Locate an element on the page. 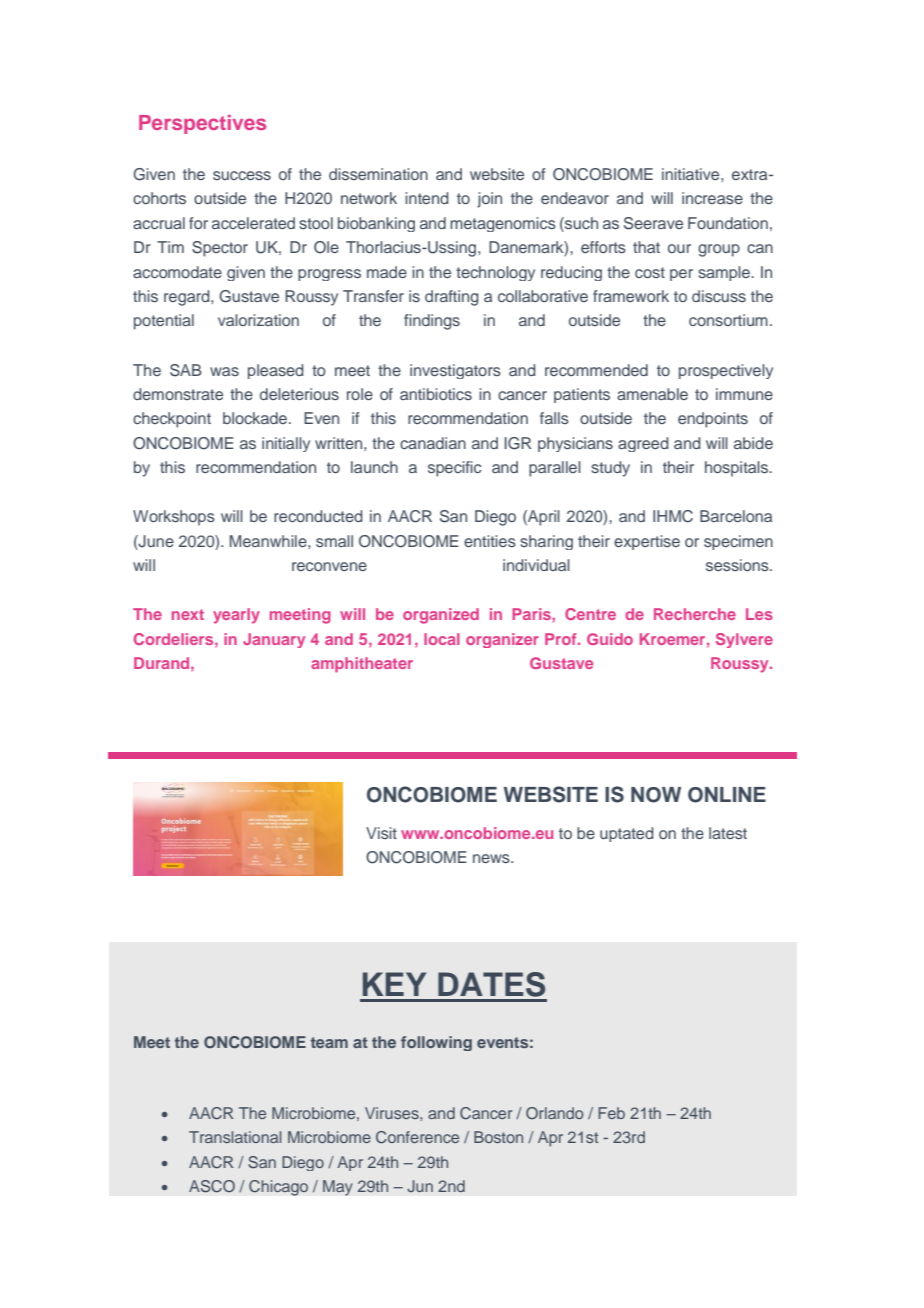 This document has height=1308, width=924. local is located at coordinates (442, 639).
